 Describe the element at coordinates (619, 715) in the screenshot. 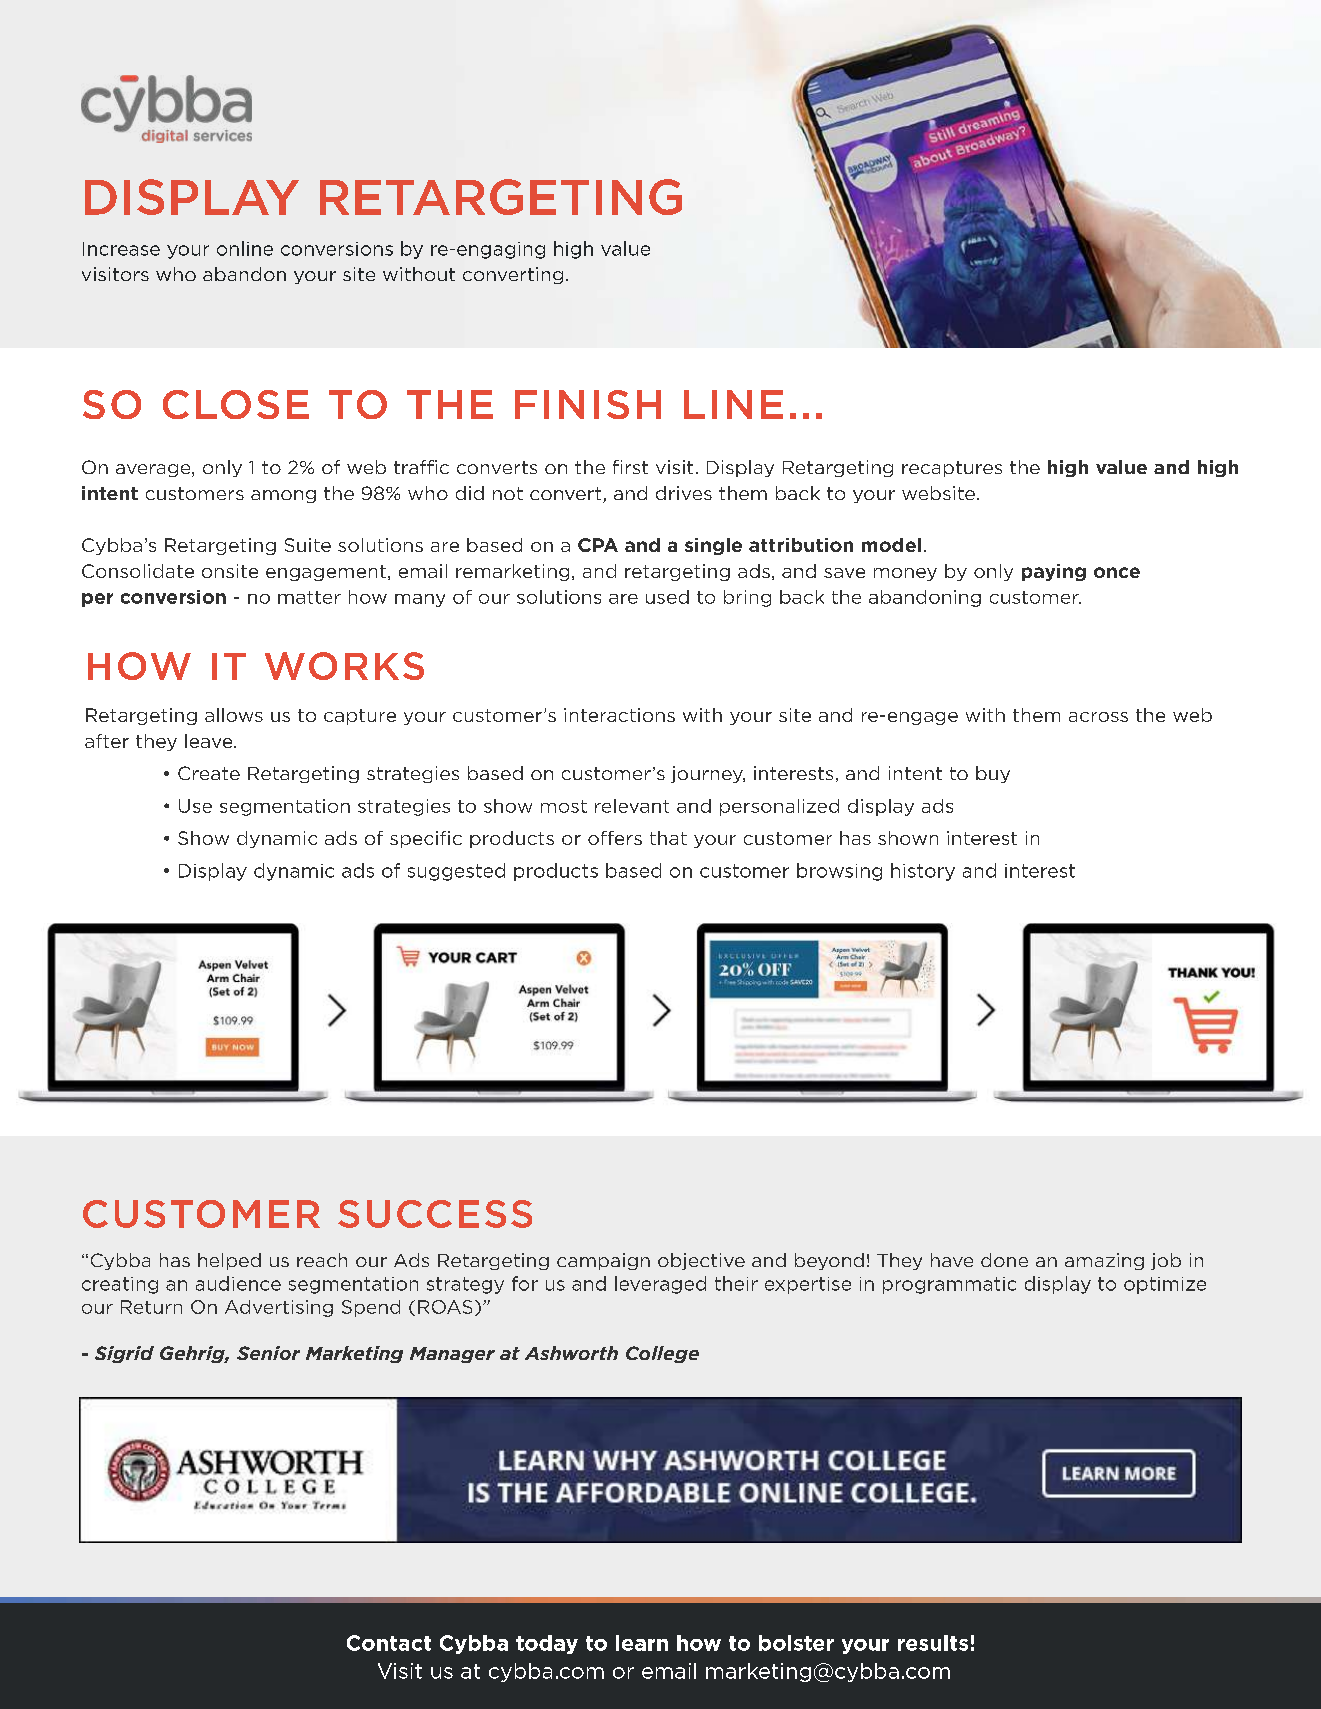

I see `interactions` at that location.
